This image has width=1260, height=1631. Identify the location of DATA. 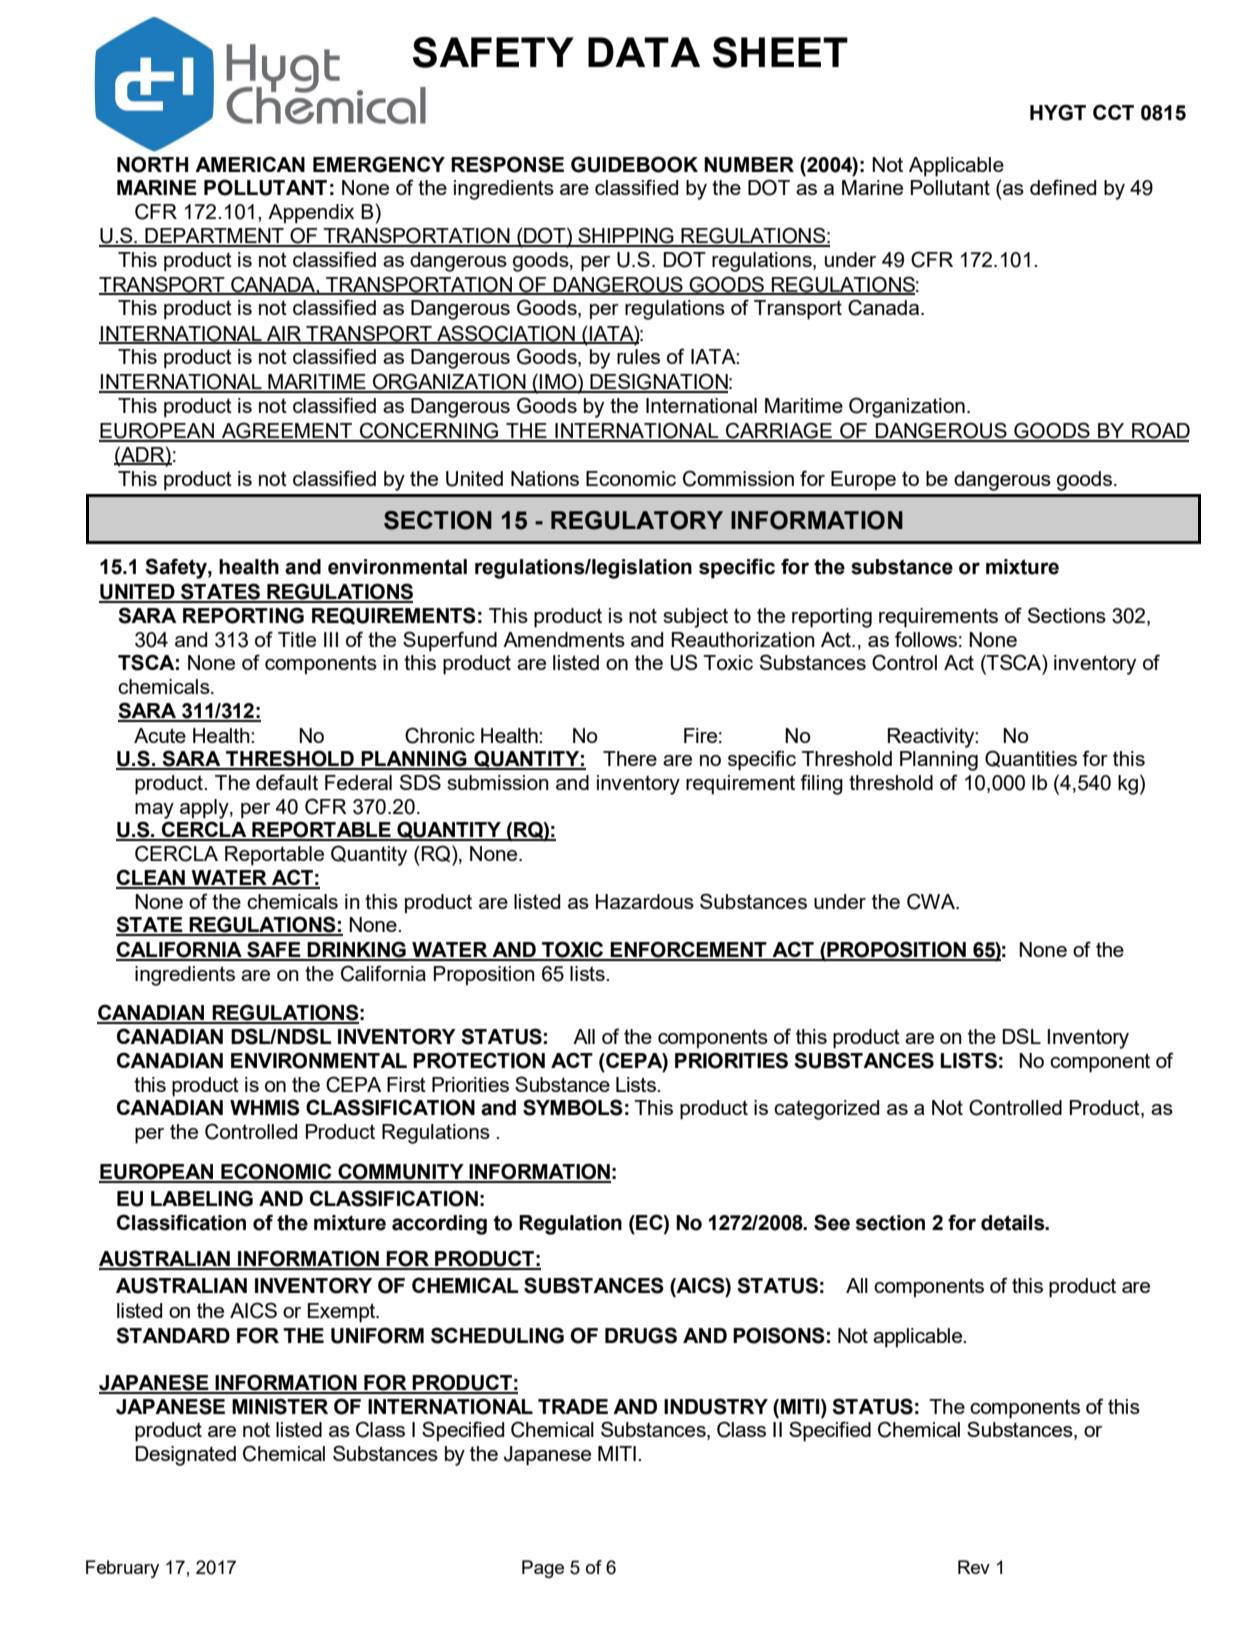
(644, 52).
